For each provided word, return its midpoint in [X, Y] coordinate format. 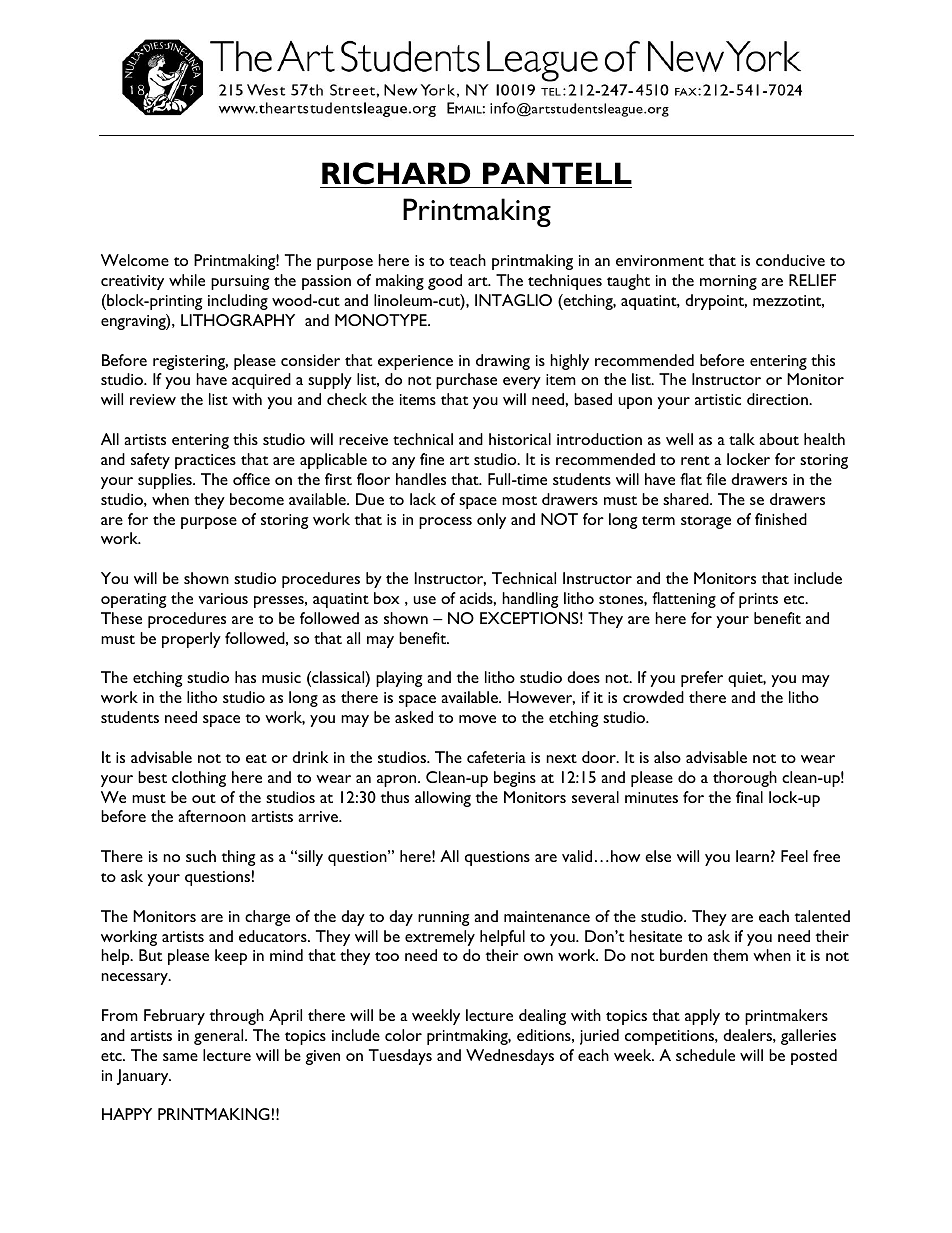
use [424, 600]
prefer [702, 679]
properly [191, 640]
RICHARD [396, 173]
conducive [790, 260]
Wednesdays [510, 1057]
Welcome [135, 260]
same [180, 1057]
